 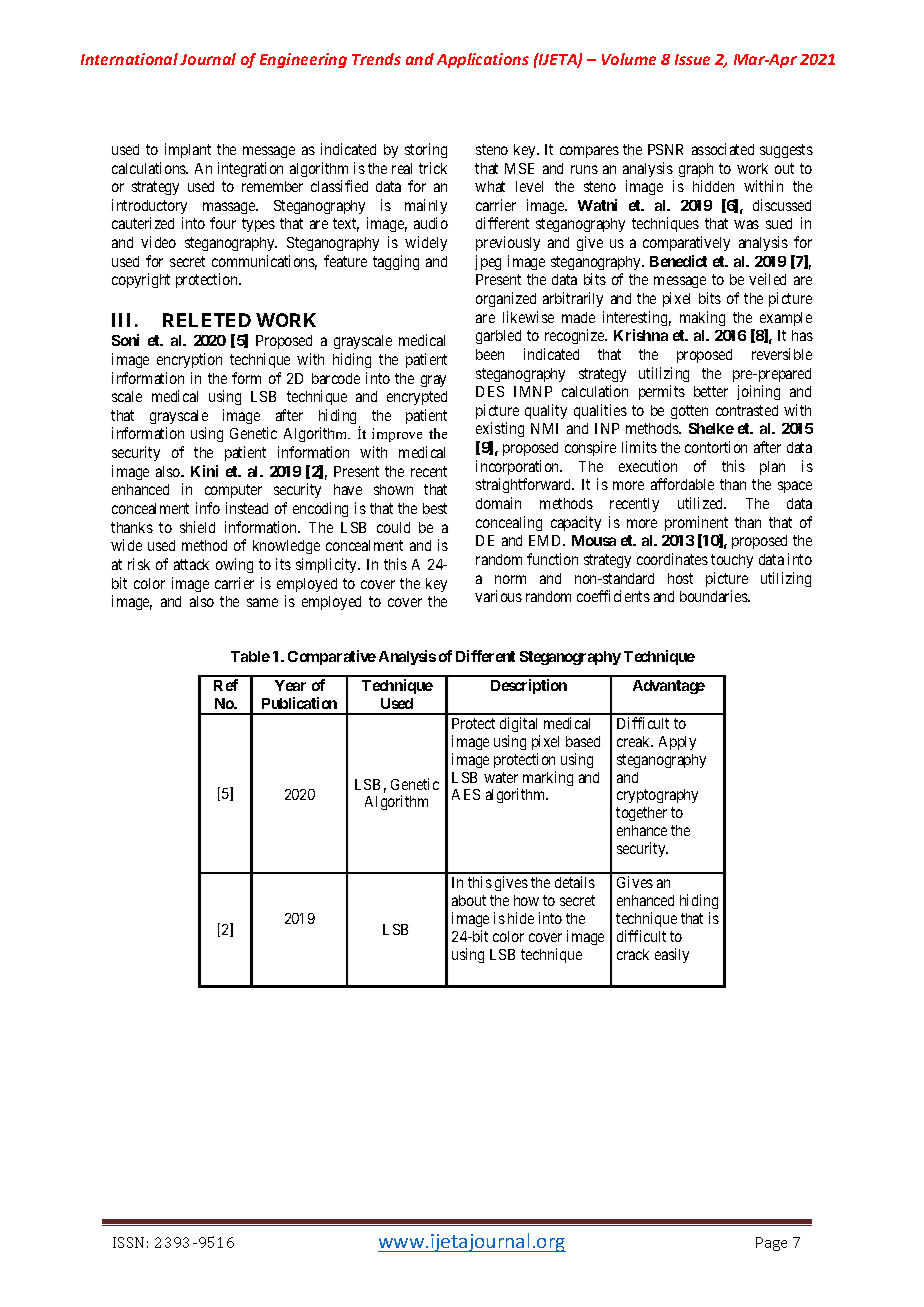 What do you see at coordinates (469, 900) in the document?
I see `about` at bounding box center [469, 900].
